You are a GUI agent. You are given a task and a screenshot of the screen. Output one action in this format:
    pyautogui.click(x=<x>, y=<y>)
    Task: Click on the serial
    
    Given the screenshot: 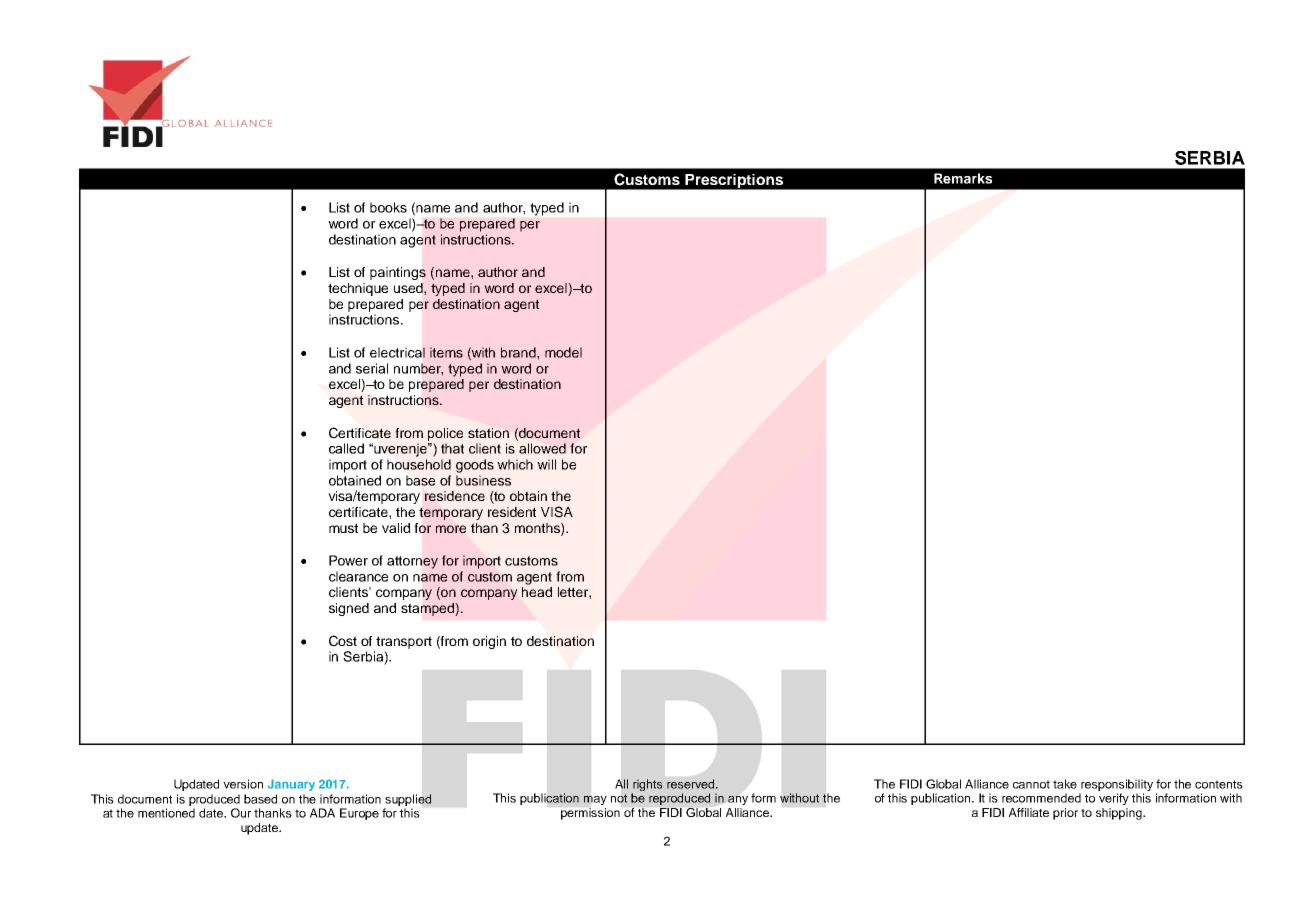 What is the action you would take?
    pyautogui.click(x=372, y=368)
